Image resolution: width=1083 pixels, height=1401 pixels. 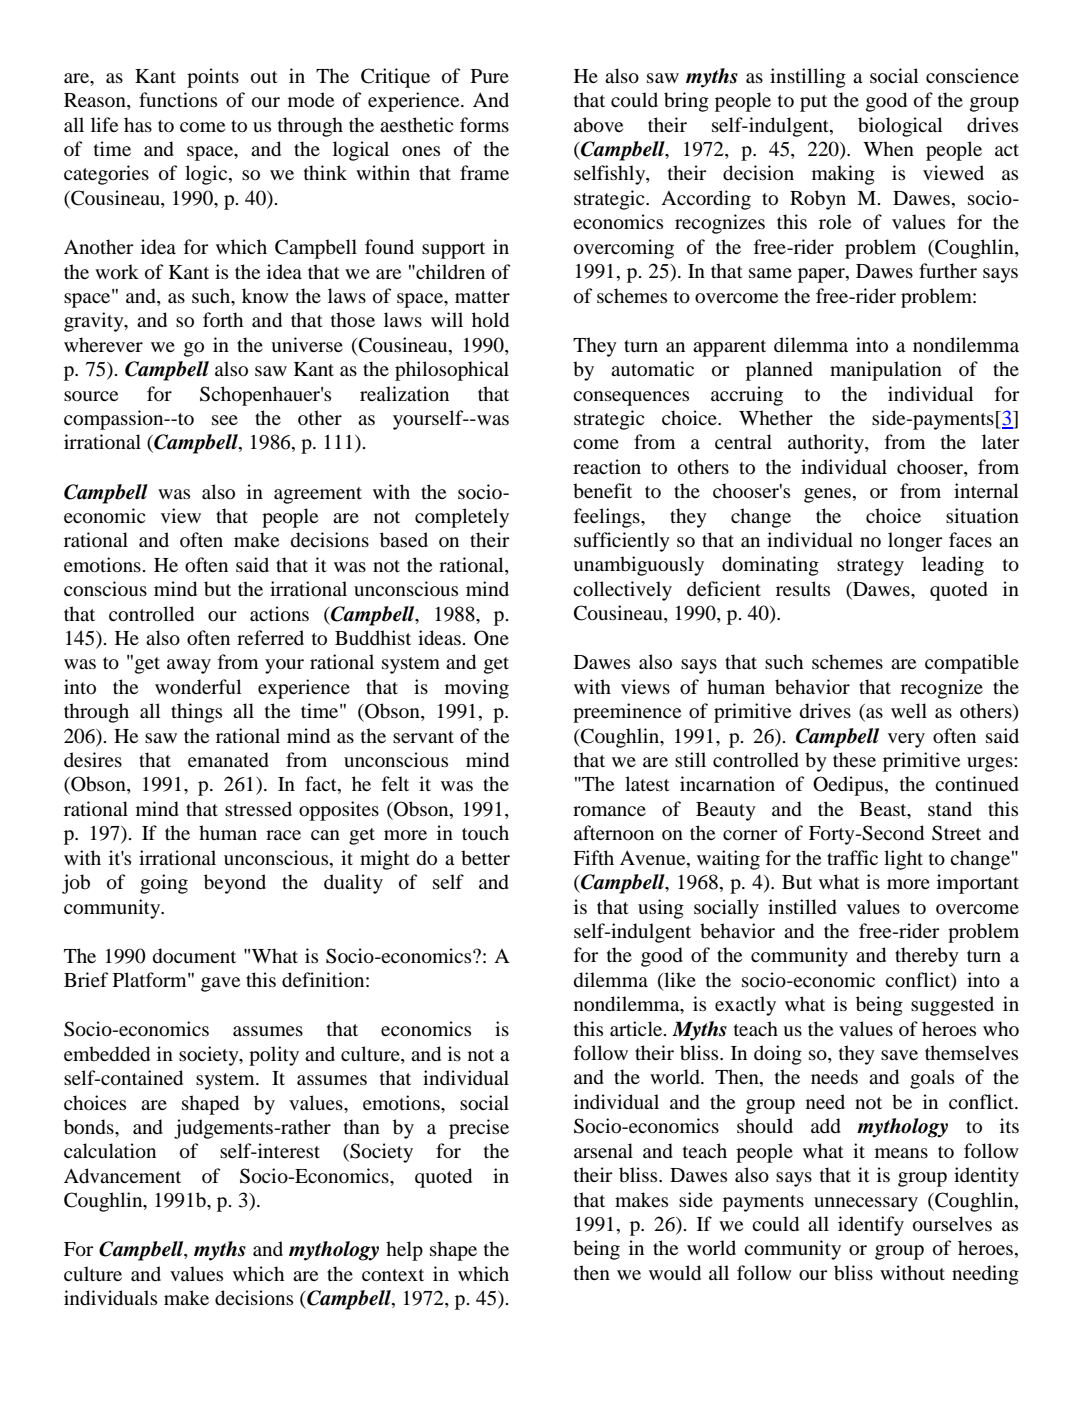 What do you see at coordinates (122, 1176) in the screenshot?
I see `Advancement` at bounding box center [122, 1176].
